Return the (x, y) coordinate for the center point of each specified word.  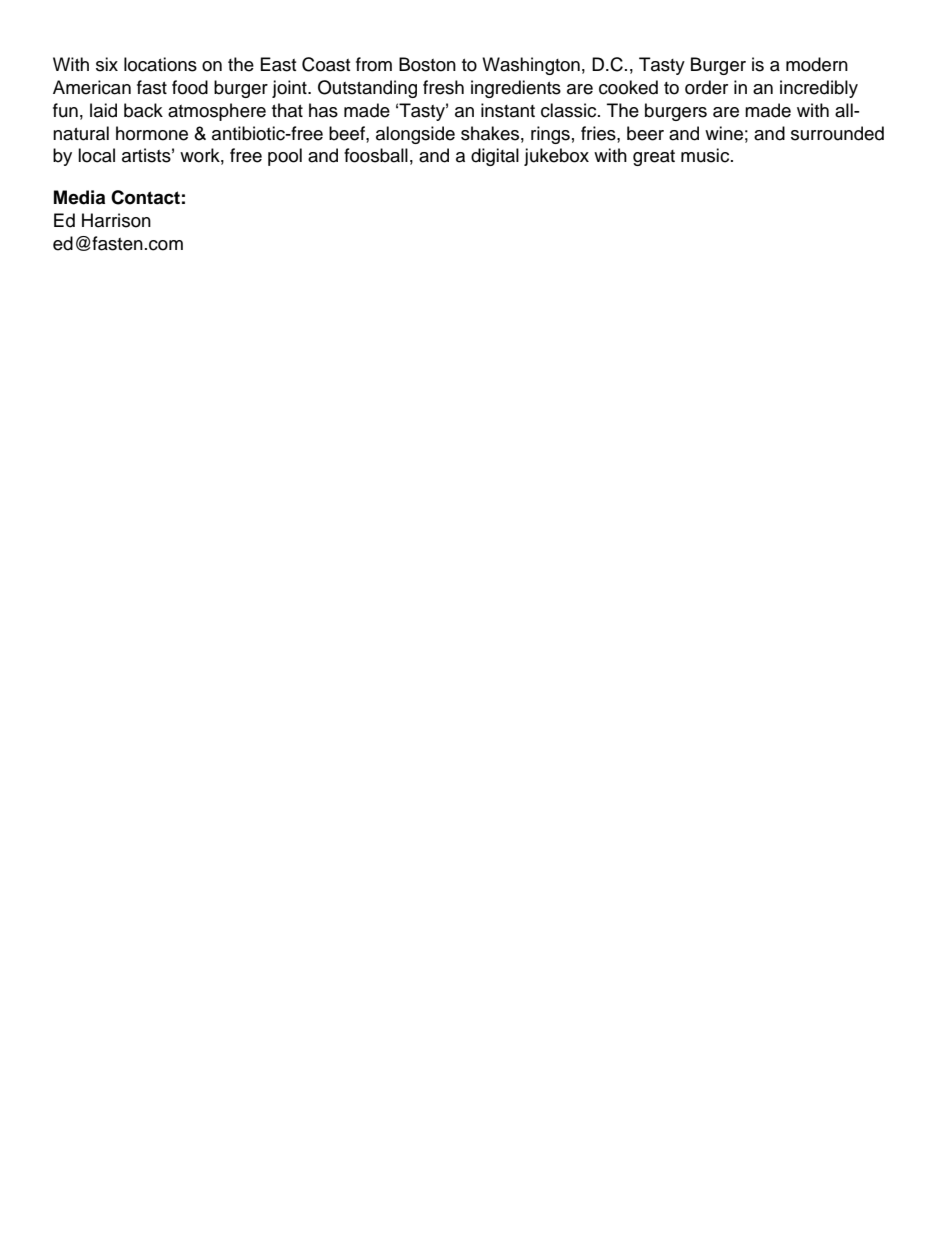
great (654, 158)
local (96, 155)
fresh (443, 87)
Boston (427, 64)
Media (79, 197)
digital (495, 157)
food (190, 87)
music (706, 155)
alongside (415, 135)
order (706, 87)
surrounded (837, 133)
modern (817, 64)
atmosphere (217, 112)
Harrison (116, 220)
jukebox (556, 157)
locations (160, 64)
